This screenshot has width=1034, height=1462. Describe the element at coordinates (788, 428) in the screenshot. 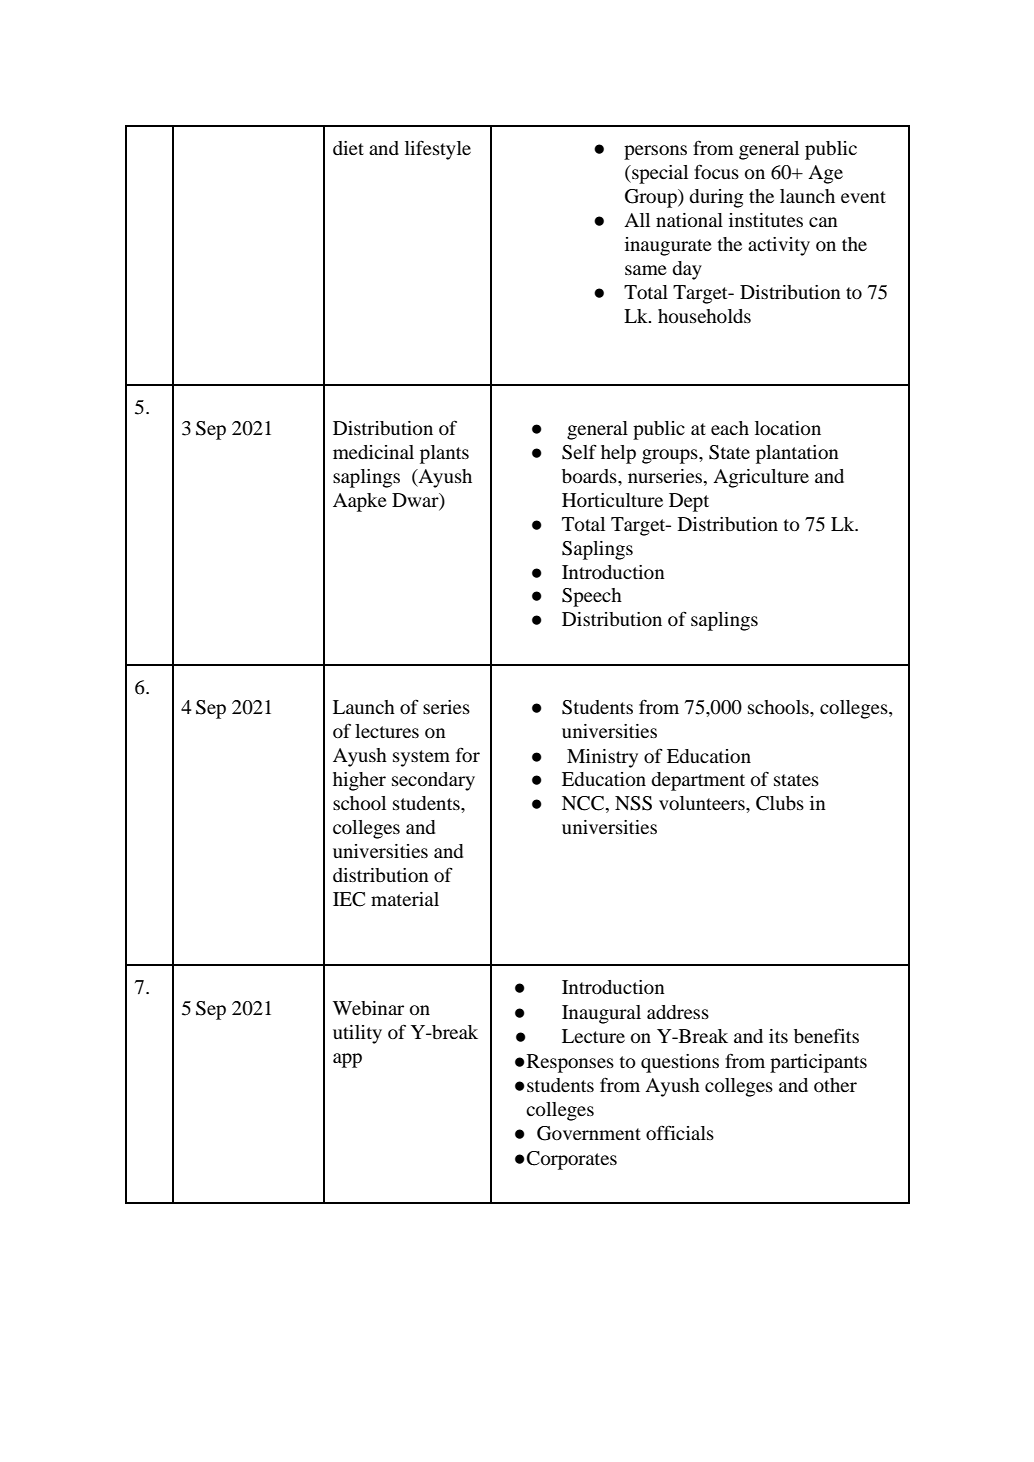

I see `location` at that location.
